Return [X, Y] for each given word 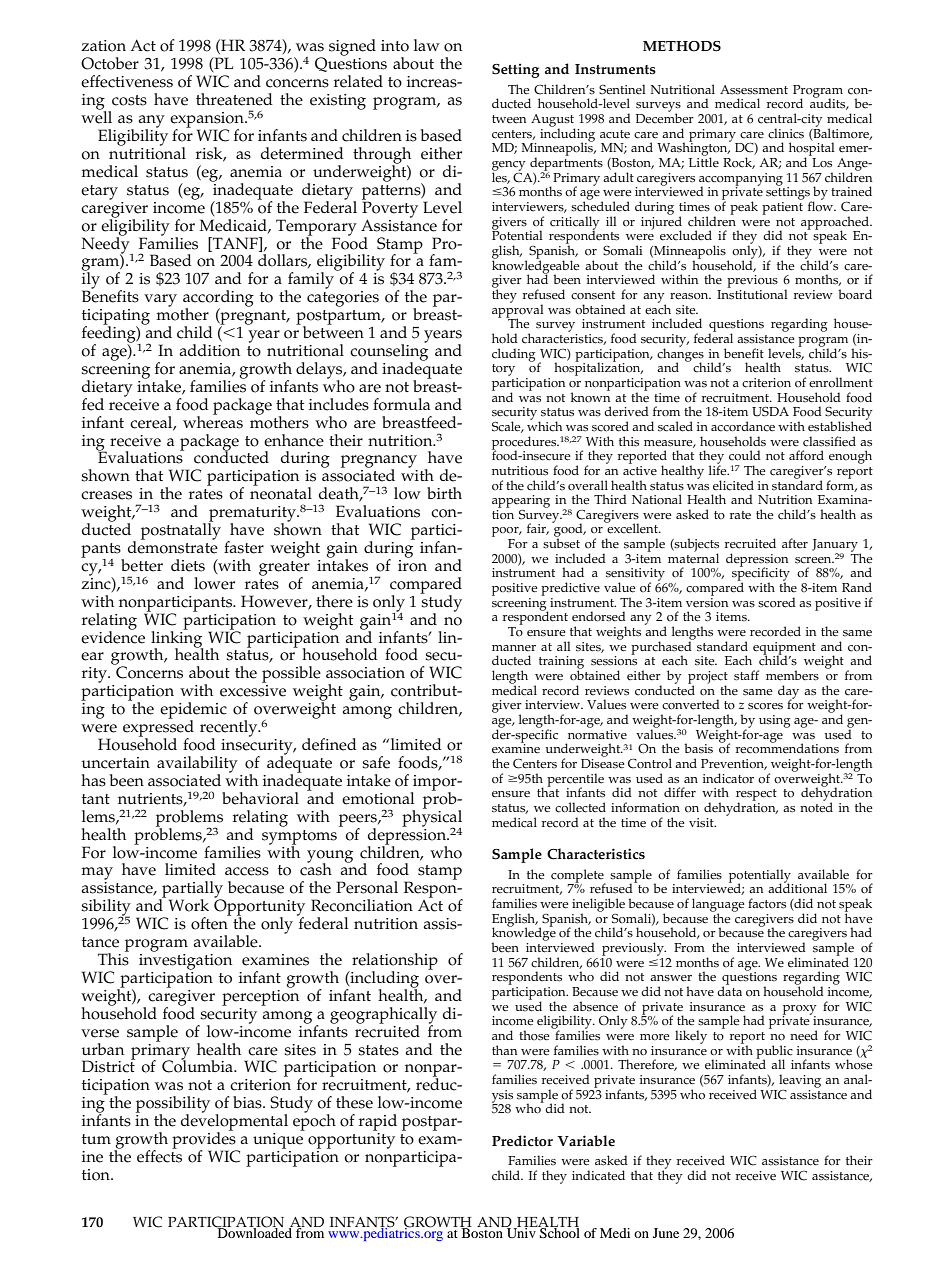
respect [756, 796]
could [745, 455]
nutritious [520, 471]
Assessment [754, 90]
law [427, 45]
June [666, 1233]
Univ [521, 1231]
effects [159, 1155]
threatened [234, 99]
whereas [213, 421]
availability [197, 765]
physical [432, 818]
